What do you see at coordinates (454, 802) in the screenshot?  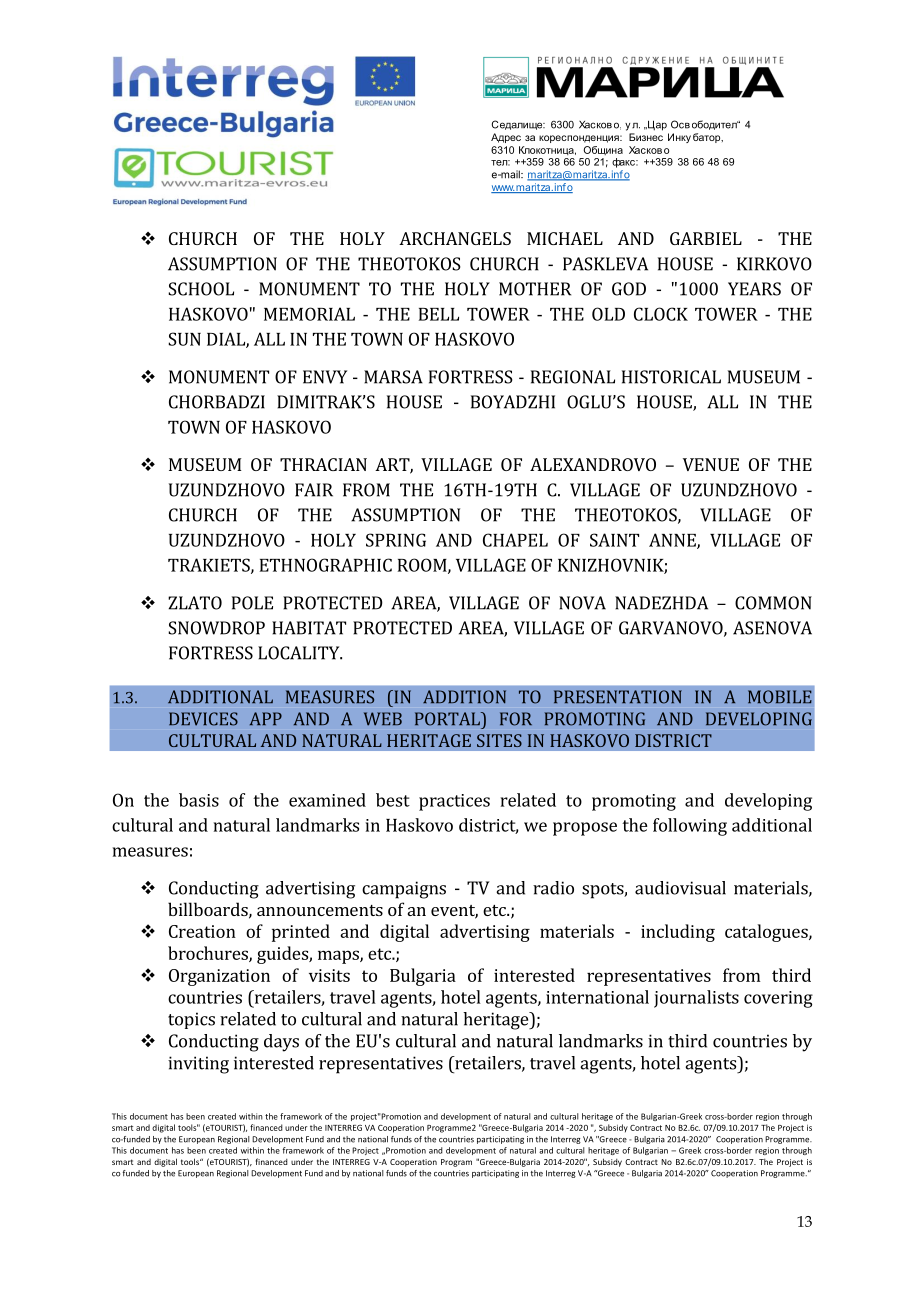 I see `practices` at bounding box center [454, 802].
